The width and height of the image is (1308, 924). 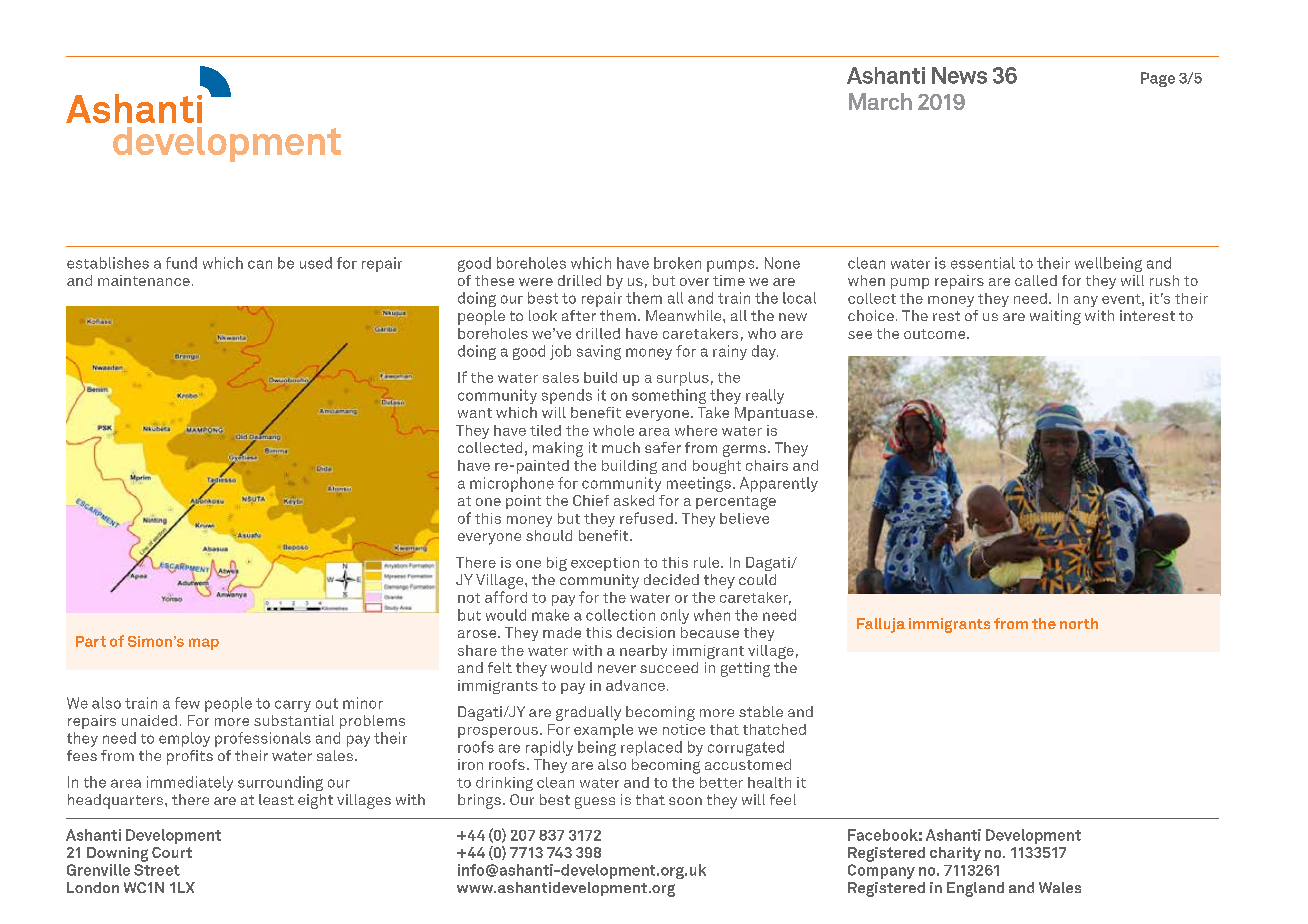 What do you see at coordinates (617, 669) in the image?
I see `never` at bounding box center [617, 669].
